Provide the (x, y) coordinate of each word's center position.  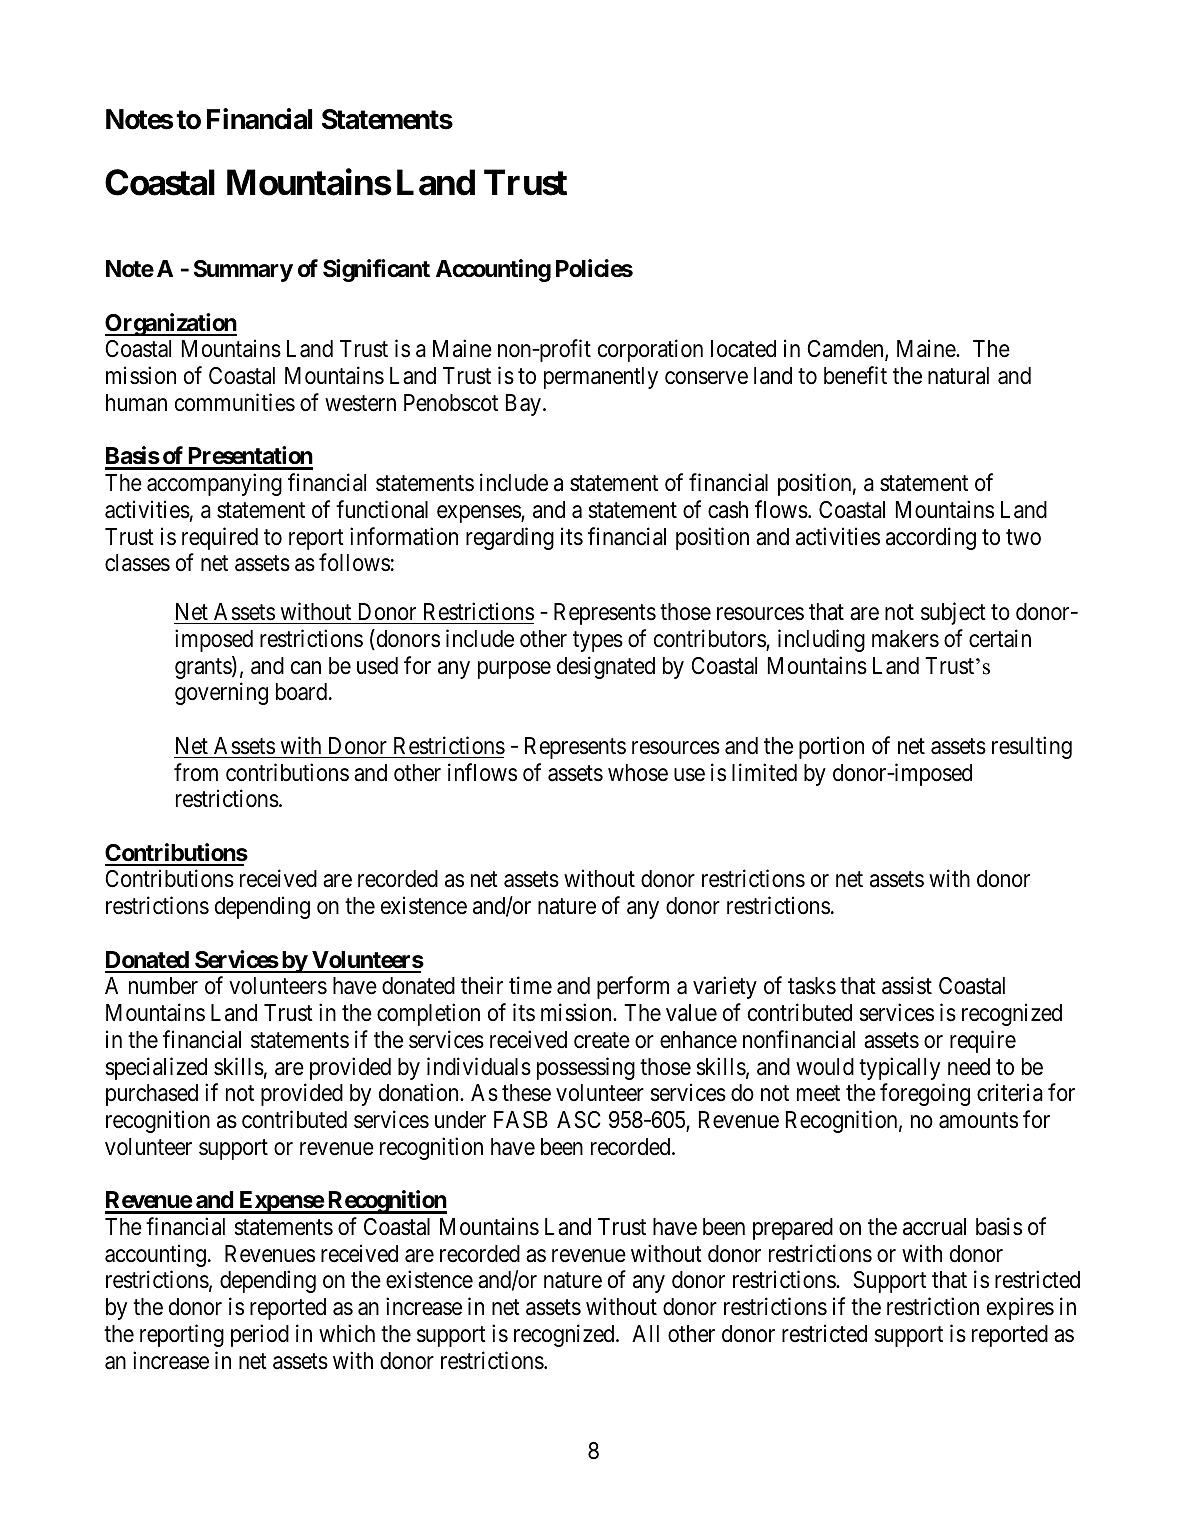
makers (905, 639)
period (260, 1335)
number (163, 986)
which (347, 1333)
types (598, 641)
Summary (243, 271)
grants (204, 668)
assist (907, 986)
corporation (650, 351)
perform (633, 988)
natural (958, 376)
